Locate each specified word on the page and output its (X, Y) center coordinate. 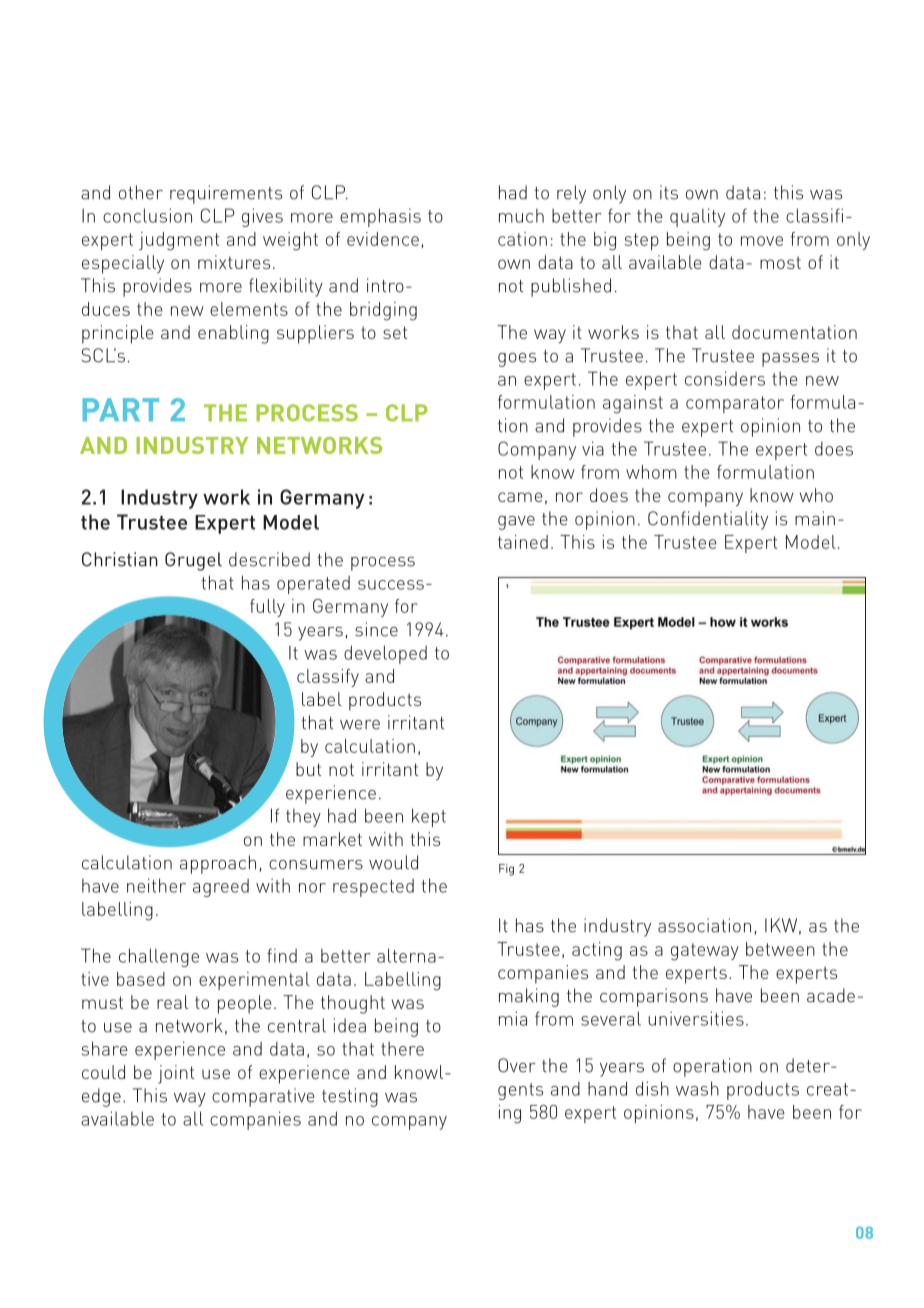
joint (176, 1074)
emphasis (380, 217)
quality (697, 217)
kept (429, 817)
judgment (179, 241)
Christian (120, 559)
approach (218, 864)
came (520, 497)
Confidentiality (708, 520)
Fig (506, 870)
